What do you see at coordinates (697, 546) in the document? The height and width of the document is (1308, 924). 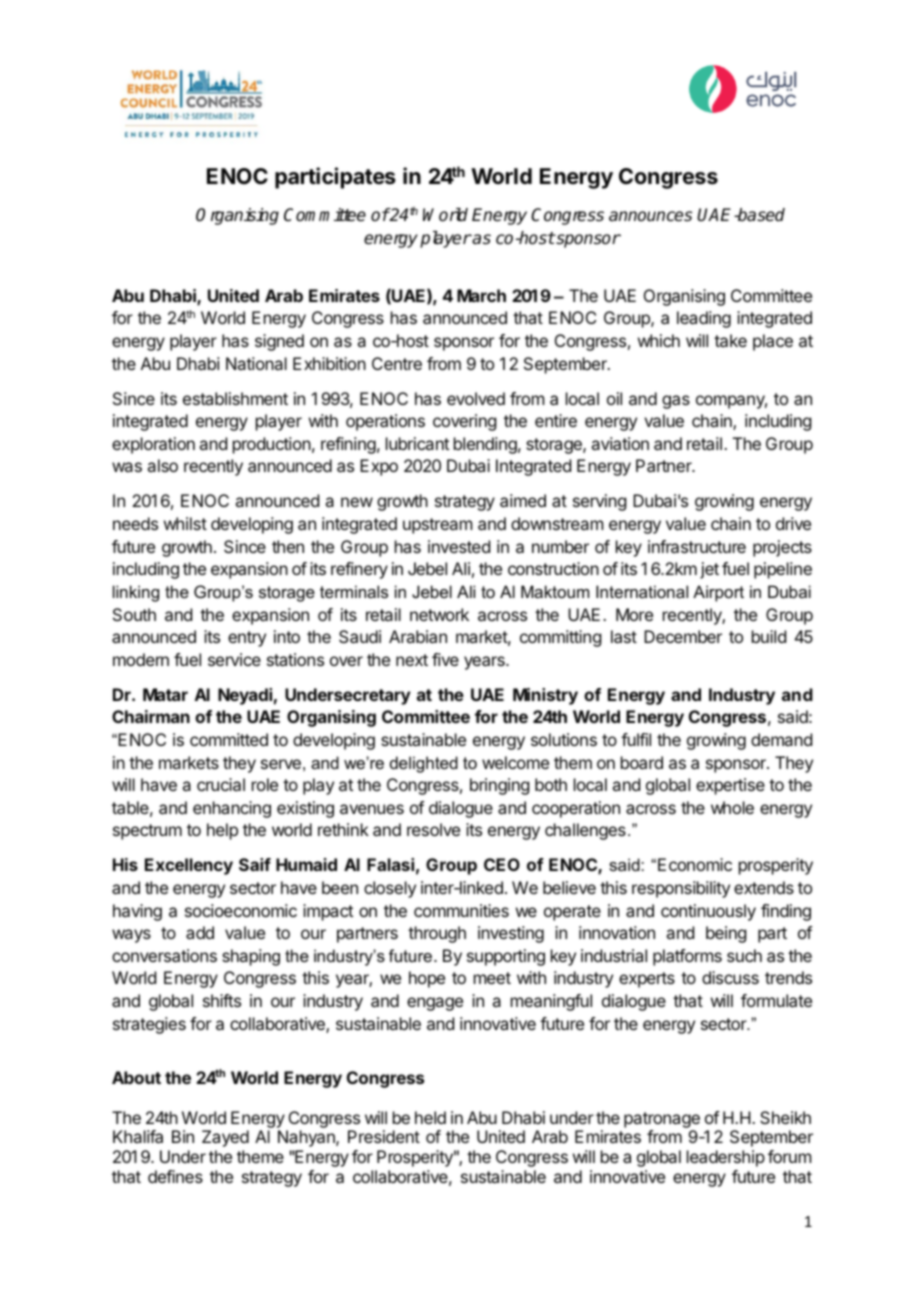 I see `infrastructure` at bounding box center [697, 546].
